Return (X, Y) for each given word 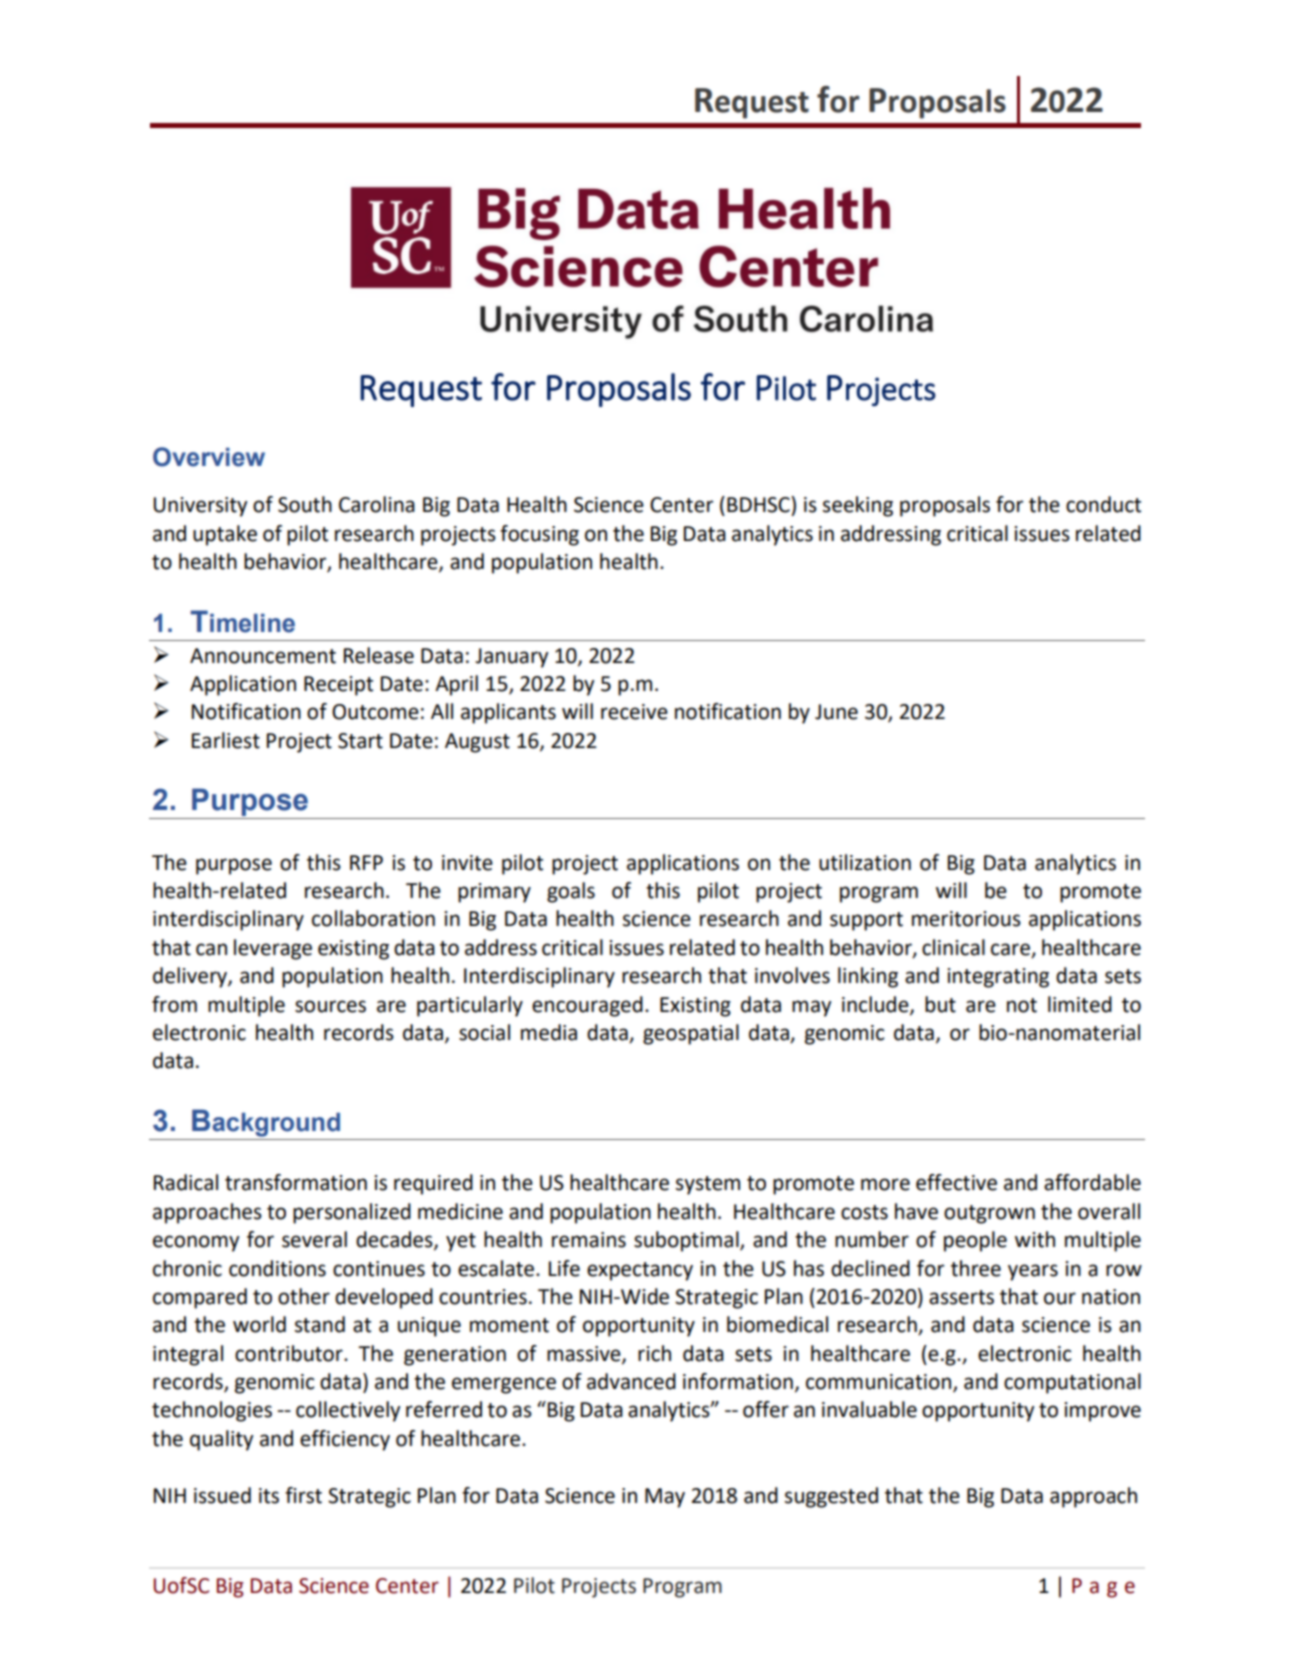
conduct (1103, 504)
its (269, 1496)
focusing (539, 535)
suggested (831, 1497)
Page (1103, 1588)
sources (330, 1006)
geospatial (691, 1034)
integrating (998, 978)
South (305, 504)
